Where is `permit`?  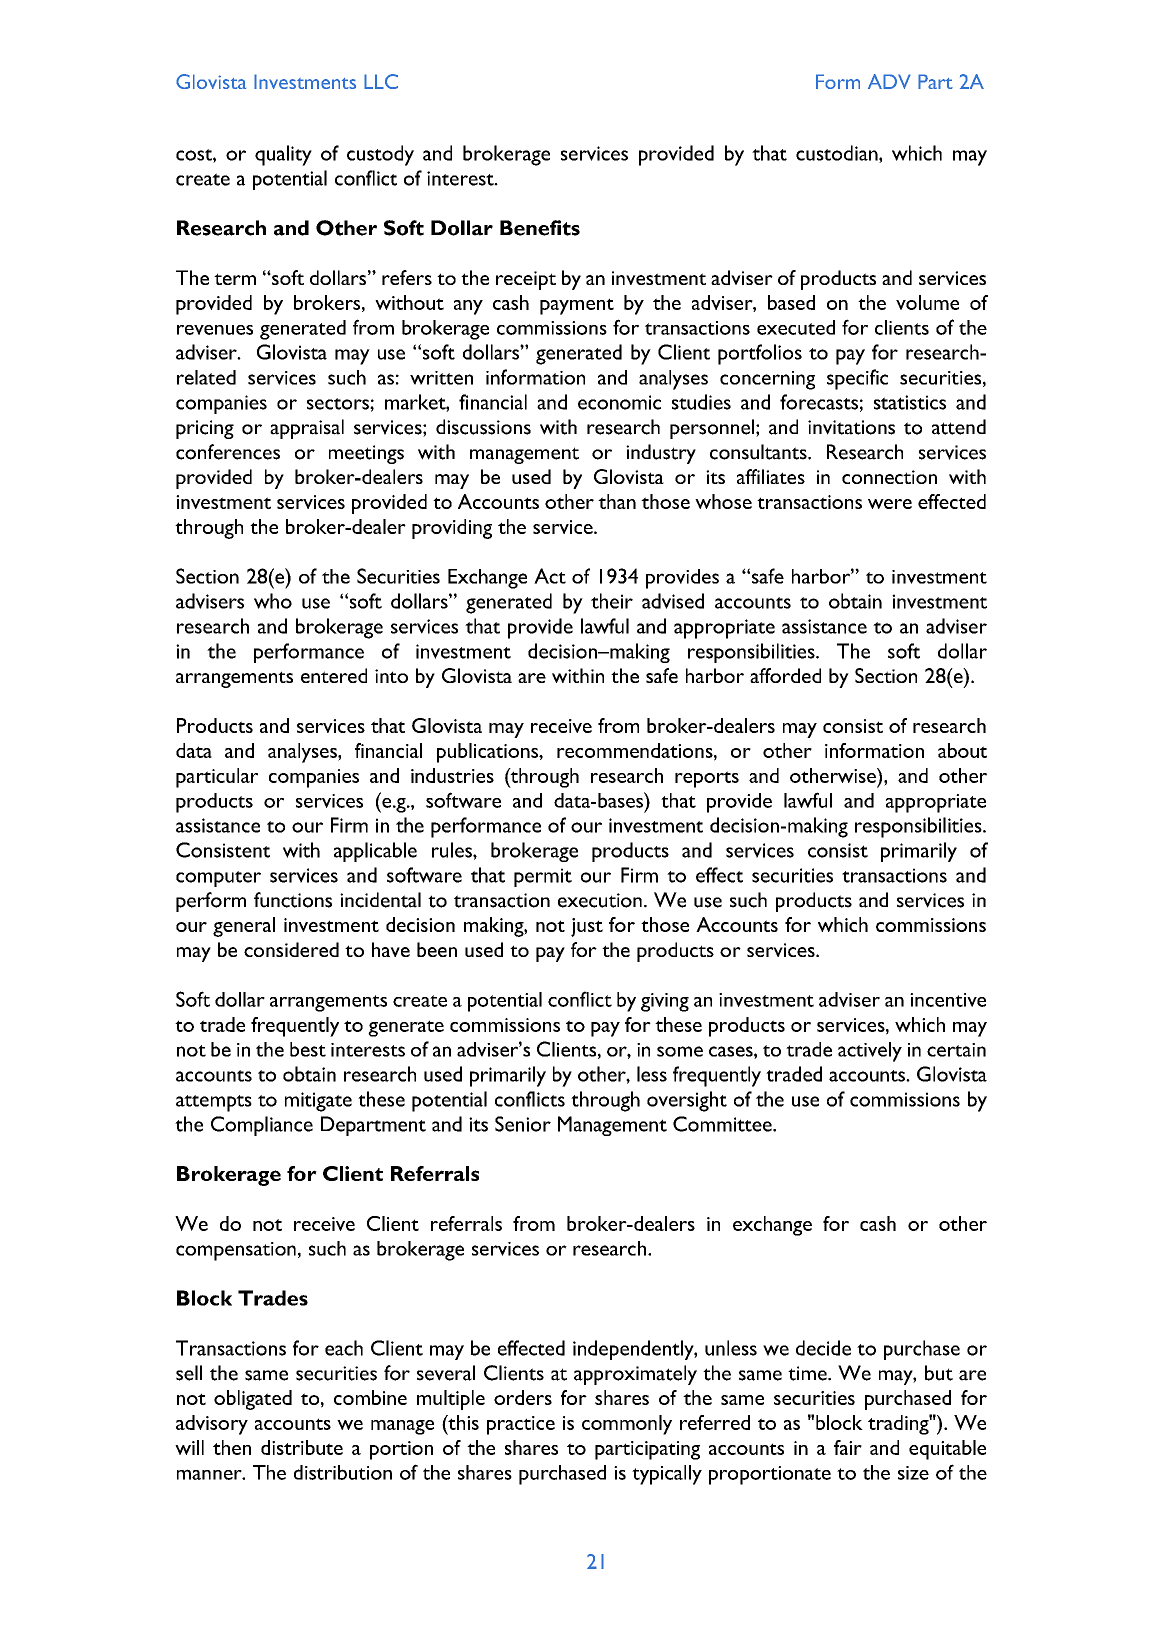
permit is located at coordinates (543, 877).
